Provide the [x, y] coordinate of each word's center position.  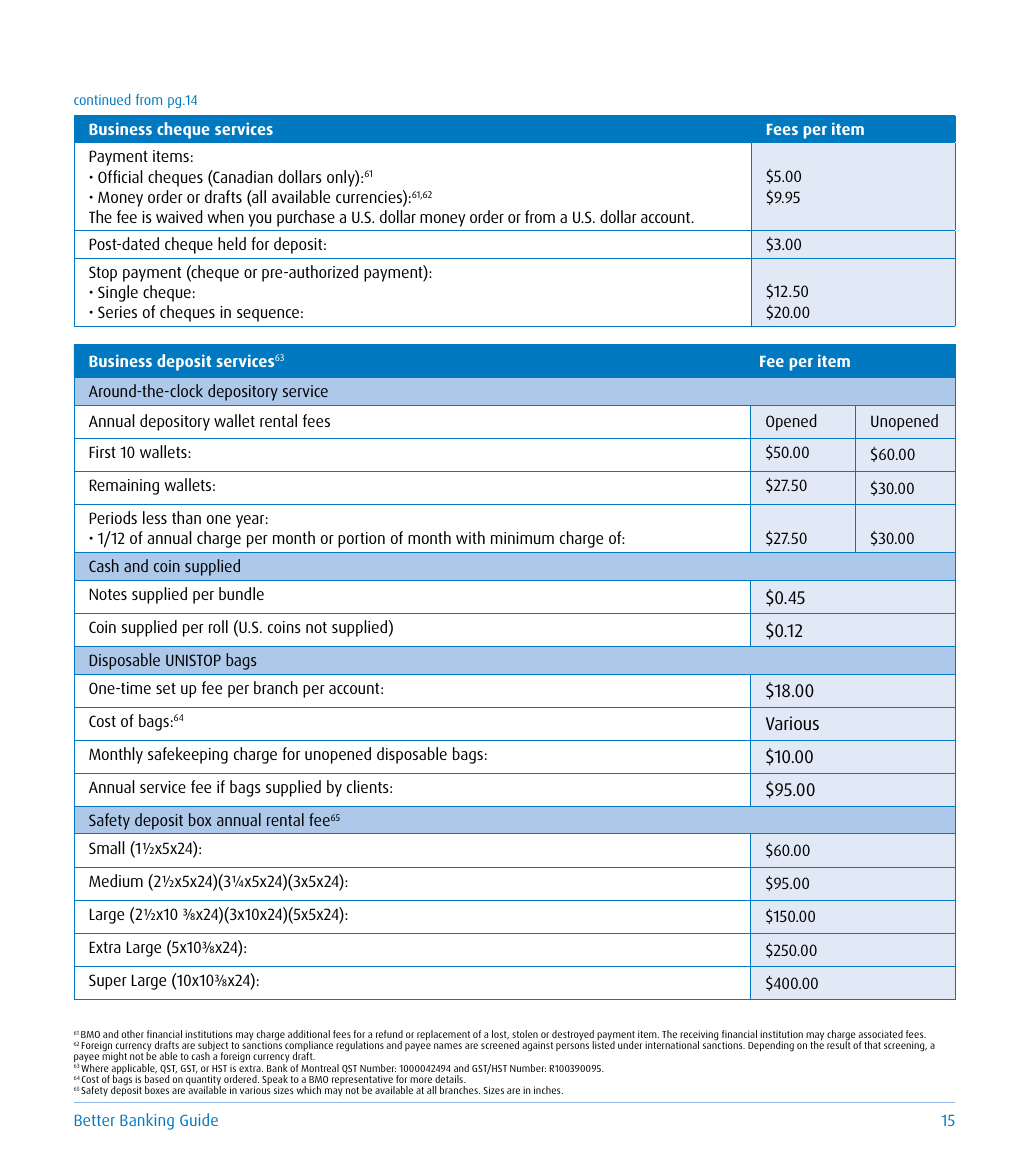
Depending [771, 1046]
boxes [157, 1090]
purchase [306, 218]
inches [548, 1090]
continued [102, 99]
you [259, 220]
